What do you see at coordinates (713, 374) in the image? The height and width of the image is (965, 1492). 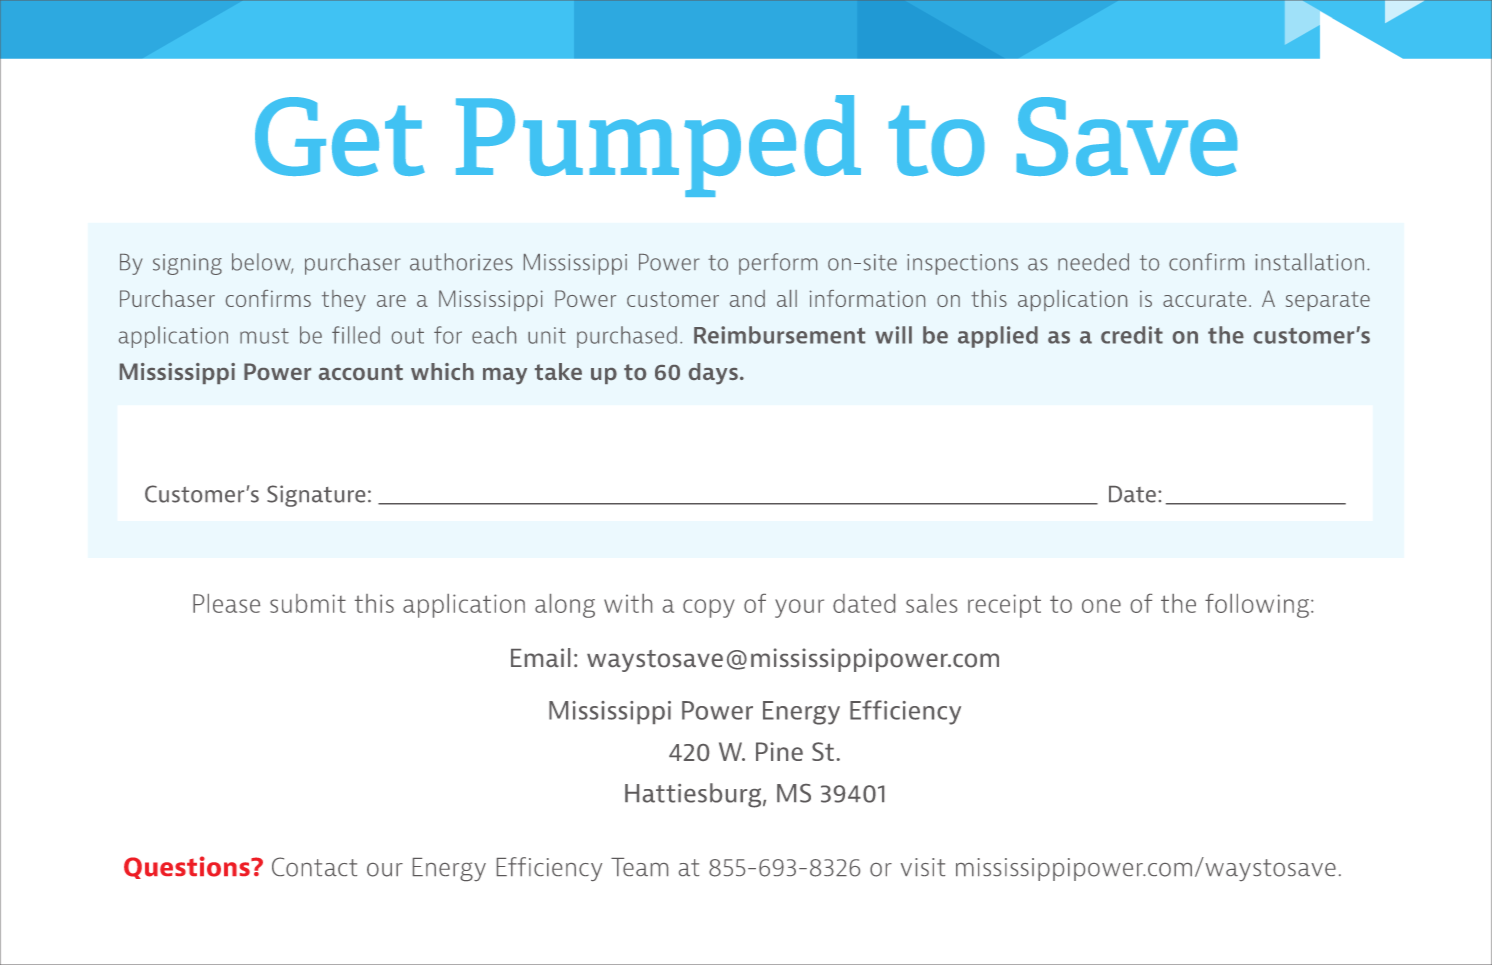 I see `days` at bounding box center [713, 374].
